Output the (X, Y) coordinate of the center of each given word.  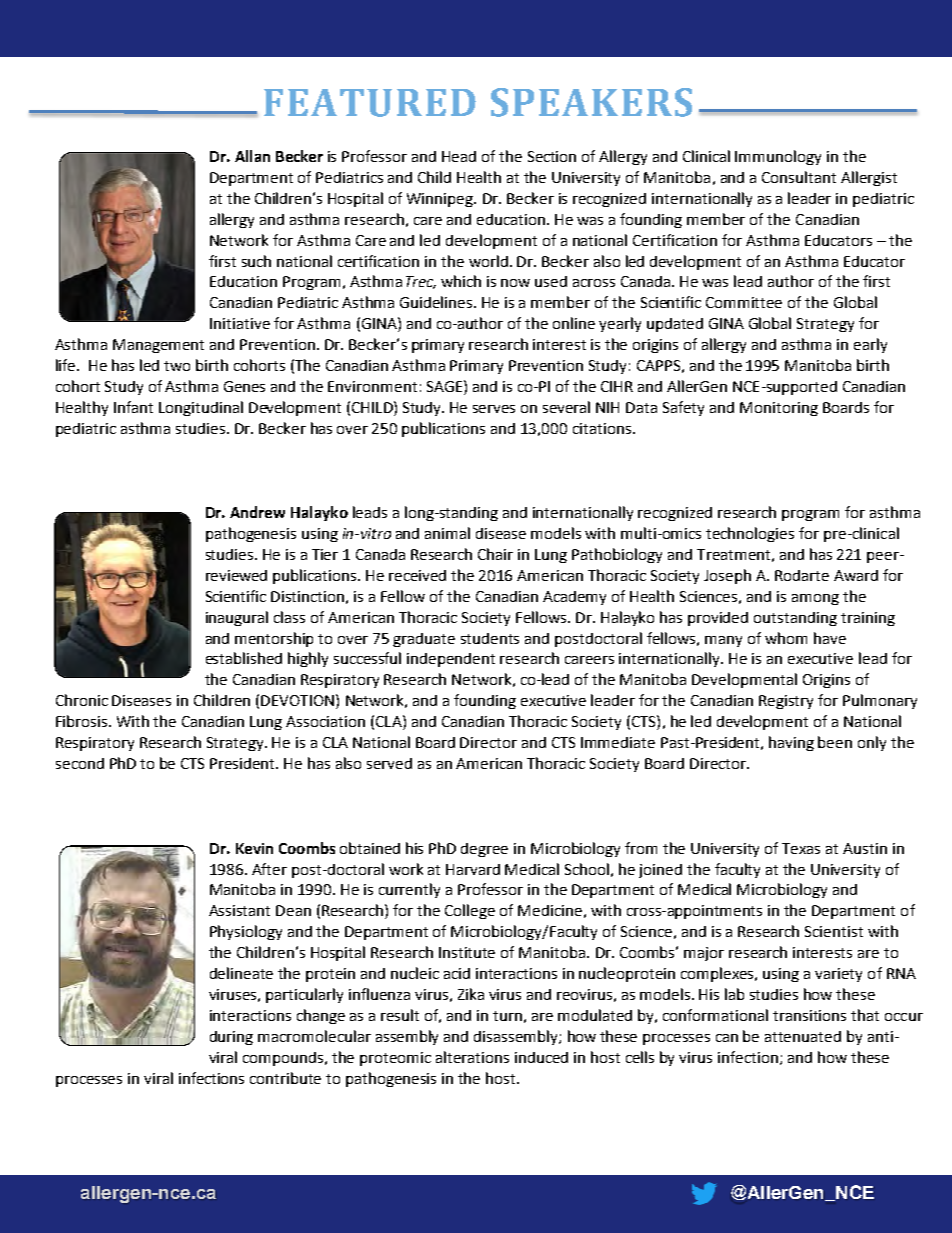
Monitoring (779, 409)
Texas (801, 848)
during (231, 1038)
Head (459, 156)
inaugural (237, 618)
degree (484, 850)
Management (158, 346)
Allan (252, 156)
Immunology (778, 157)
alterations (472, 1057)
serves (494, 409)
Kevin (254, 848)
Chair (495, 554)
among (815, 599)
